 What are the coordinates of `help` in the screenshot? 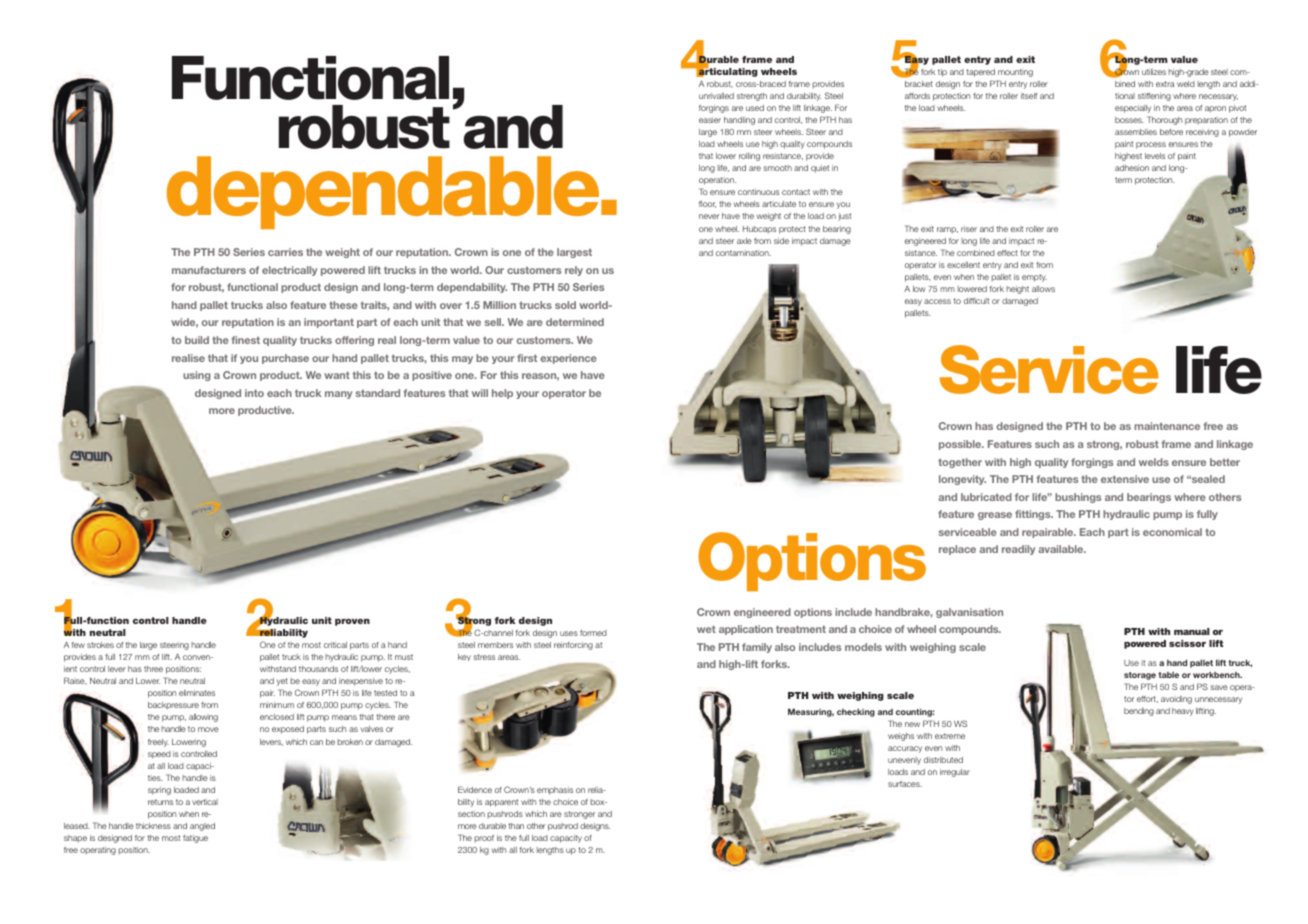 It's located at (502, 394).
